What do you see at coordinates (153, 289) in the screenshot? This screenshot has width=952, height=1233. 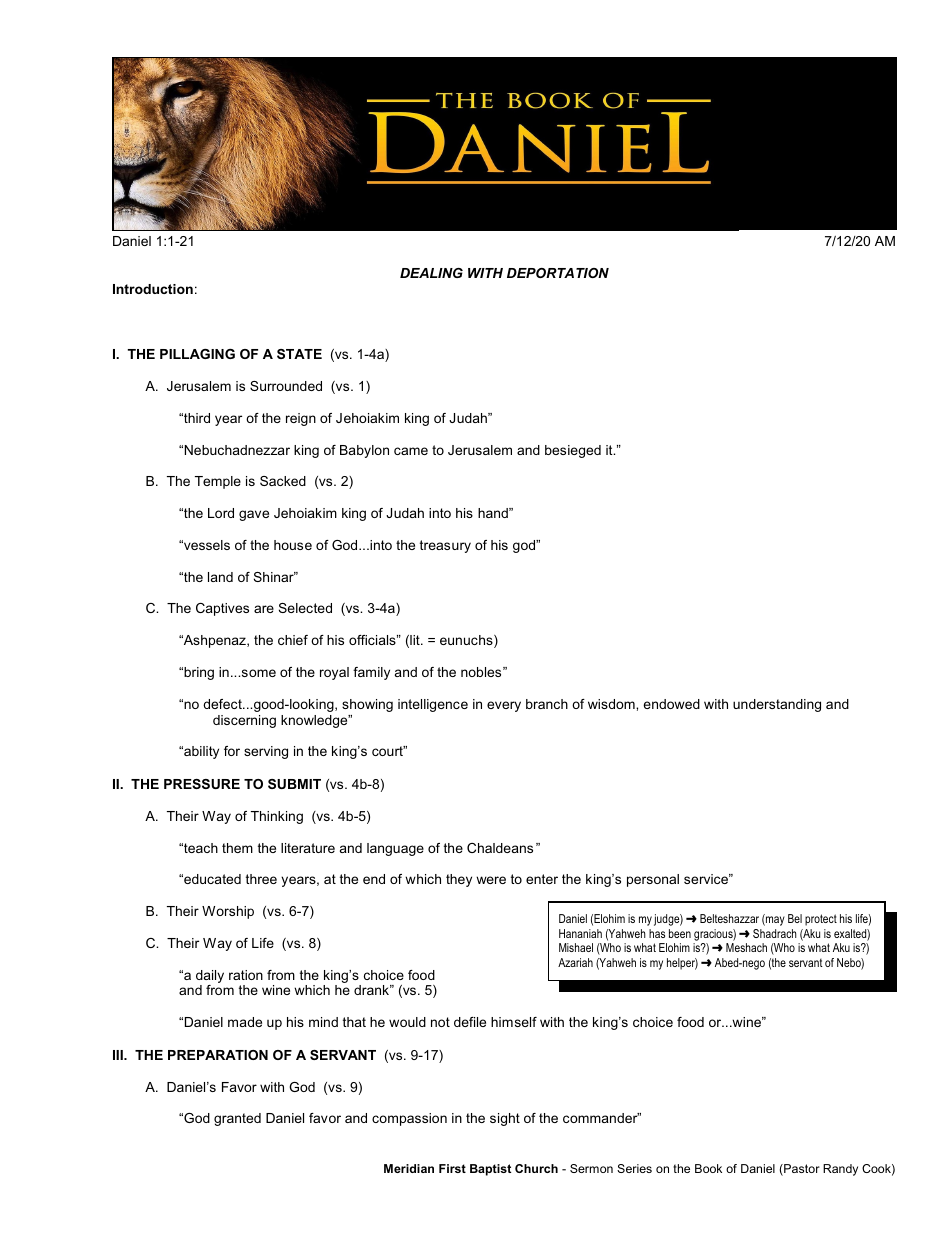 I see `Introduction` at bounding box center [153, 289].
